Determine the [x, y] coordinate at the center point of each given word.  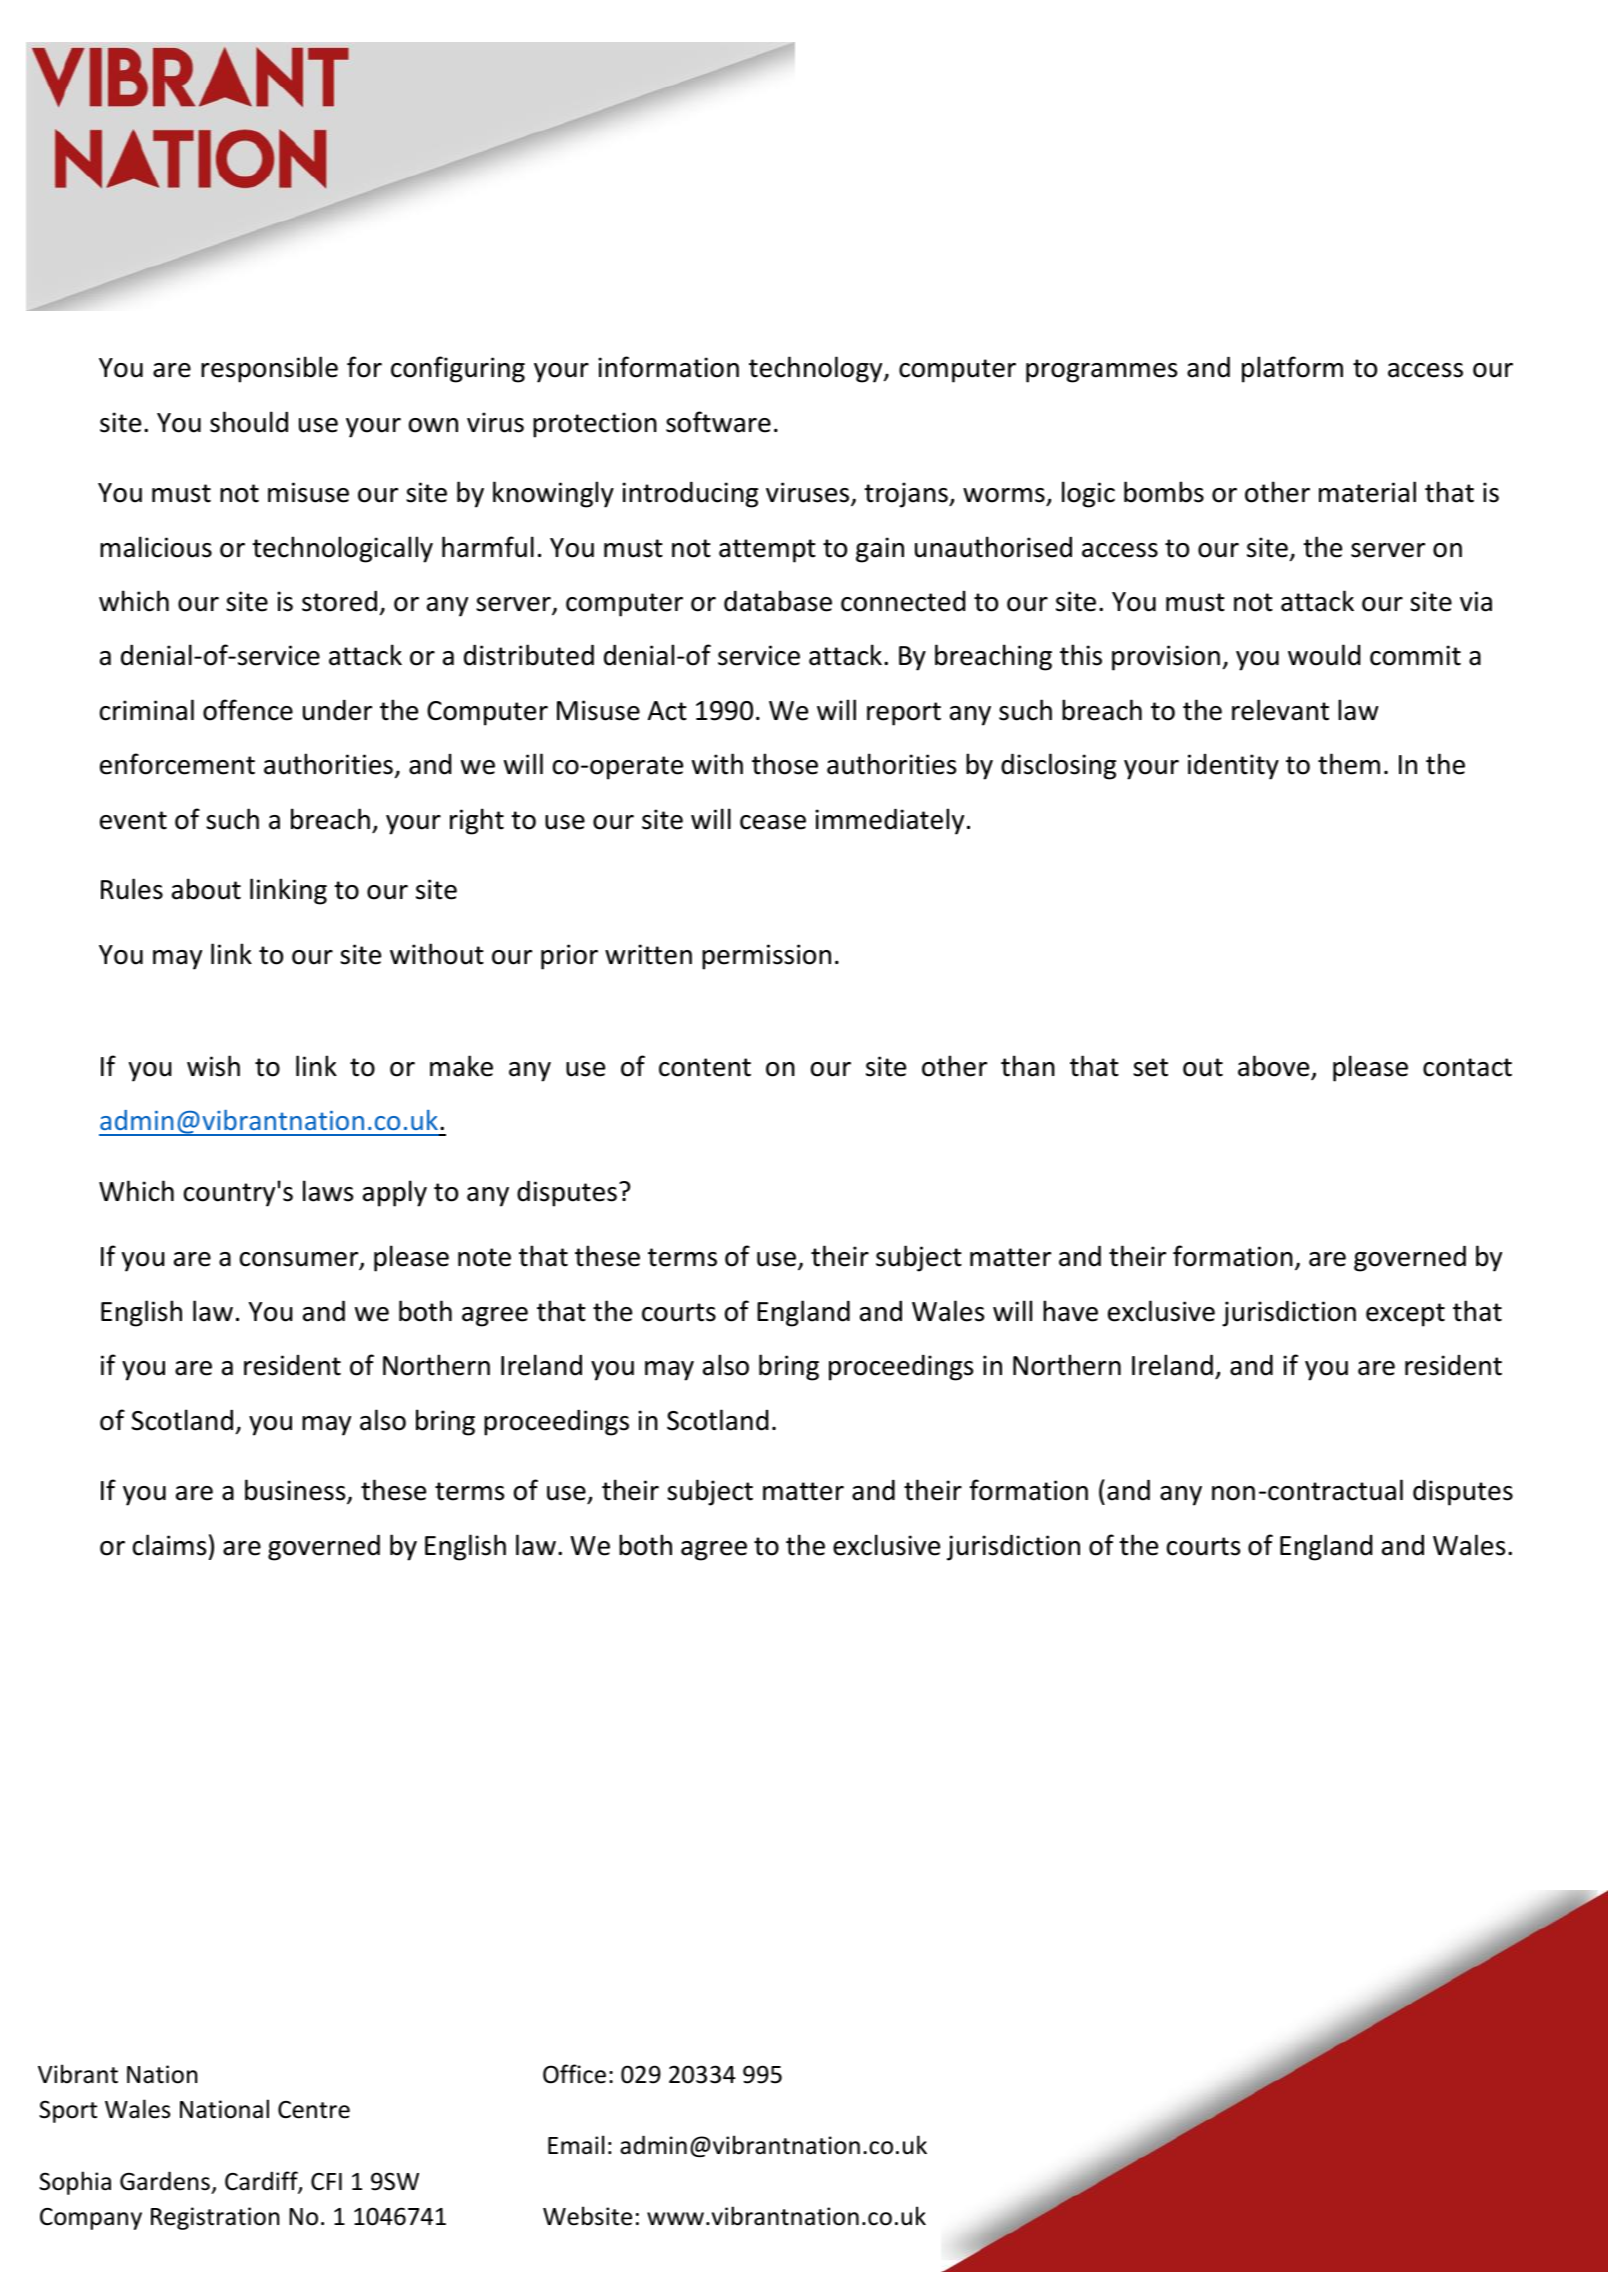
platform [1292, 369]
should [249, 422]
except [1405, 1315]
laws [328, 1191]
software [718, 422]
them [1349, 764]
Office [574, 2074]
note [484, 1257]
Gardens [165, 2181]
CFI [326, 2182]
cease [773, 822]
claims [169, 1545]
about [206, 889]
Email [576, 2145]
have [1070, 1311]
